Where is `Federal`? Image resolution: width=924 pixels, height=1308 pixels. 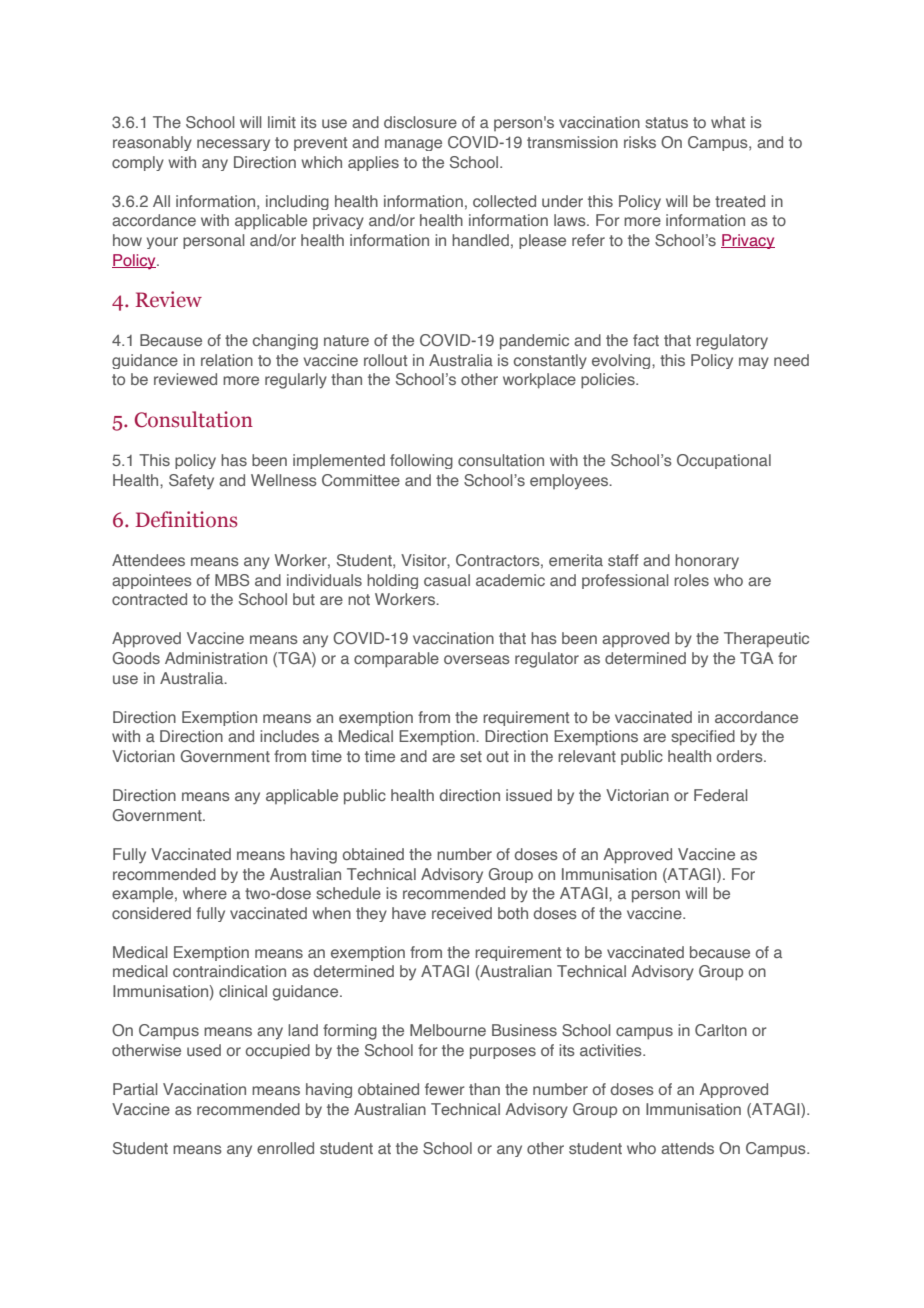
Federal is located at coordinates (720, 795).
